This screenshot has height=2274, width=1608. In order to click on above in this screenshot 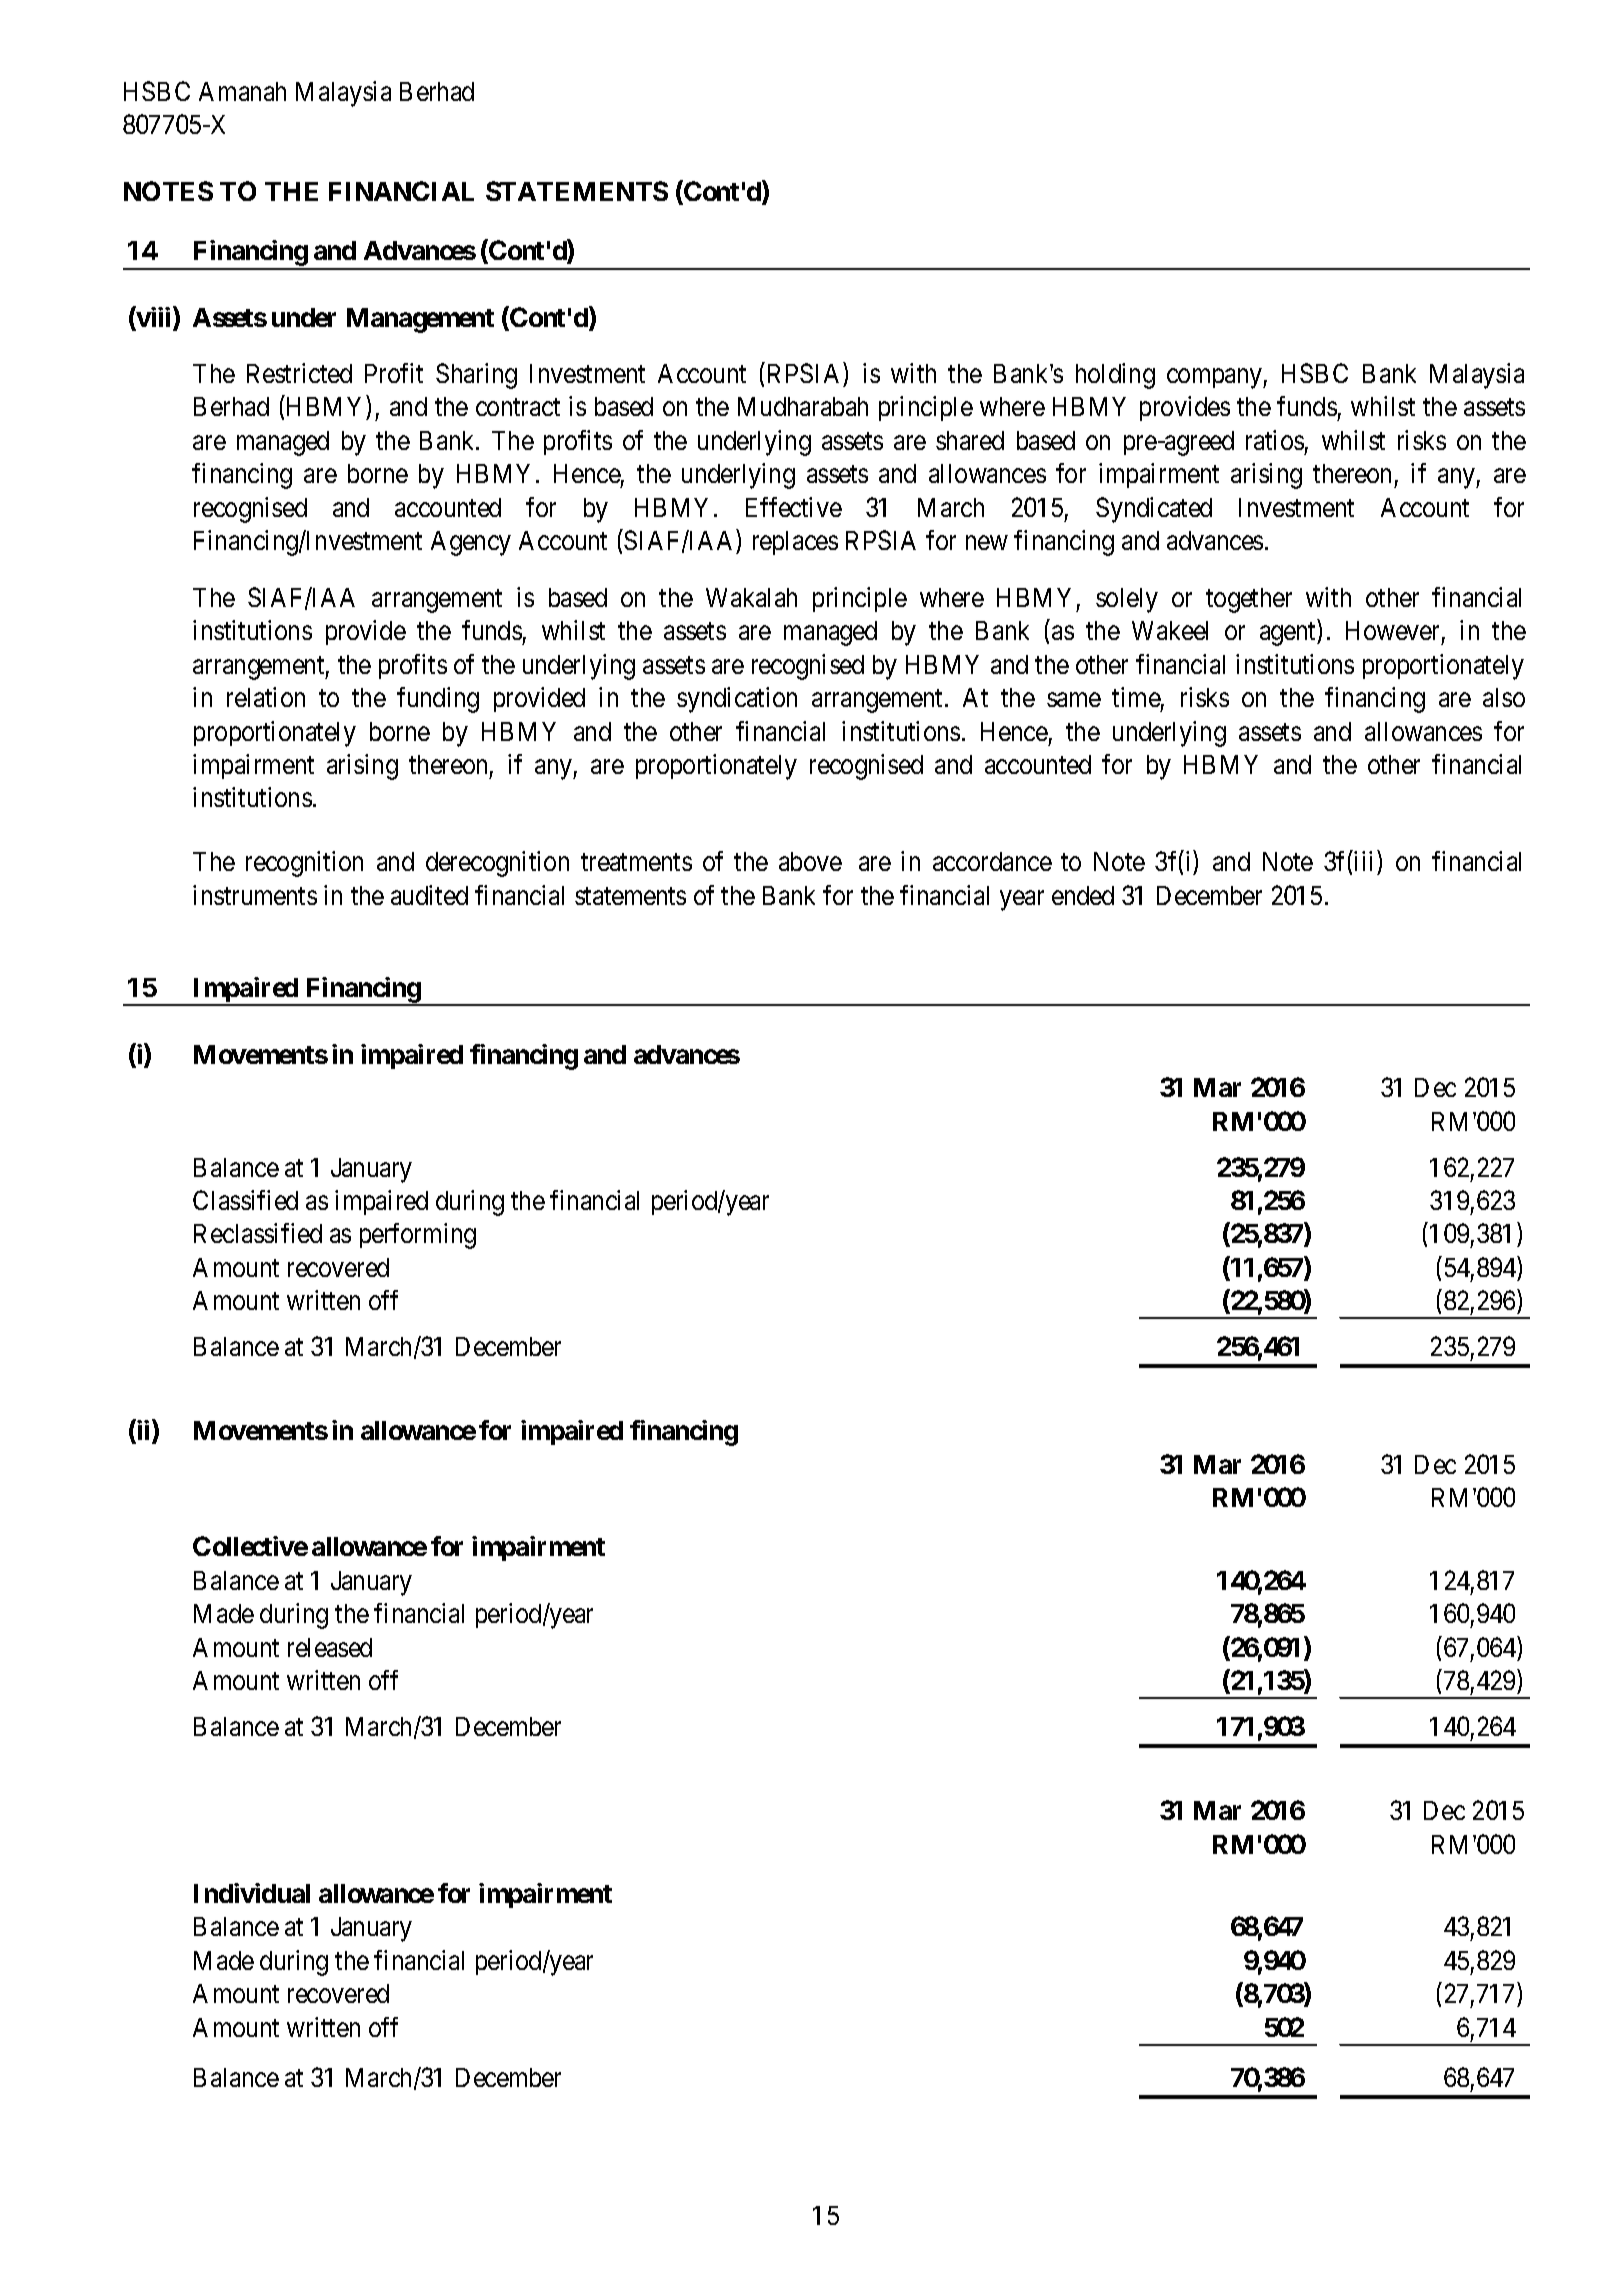, I will do `click(810, 861)`.
